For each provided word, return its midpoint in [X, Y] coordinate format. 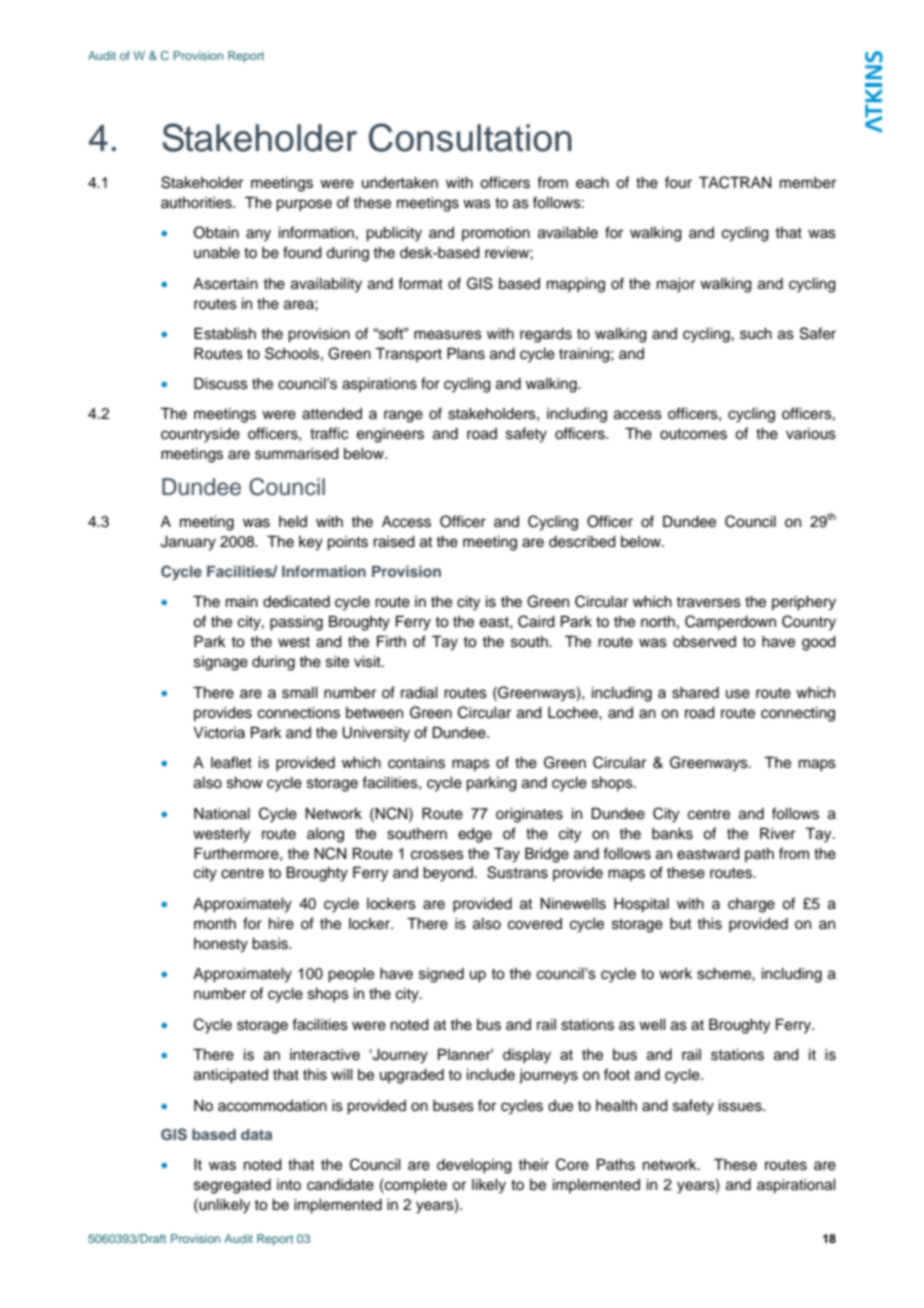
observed [704, 642]
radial [419, 693]
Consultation [470, 137]
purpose [304, 205]
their [533, 1165]
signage [221, 663]
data [256, 1134]
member [808, 183]
